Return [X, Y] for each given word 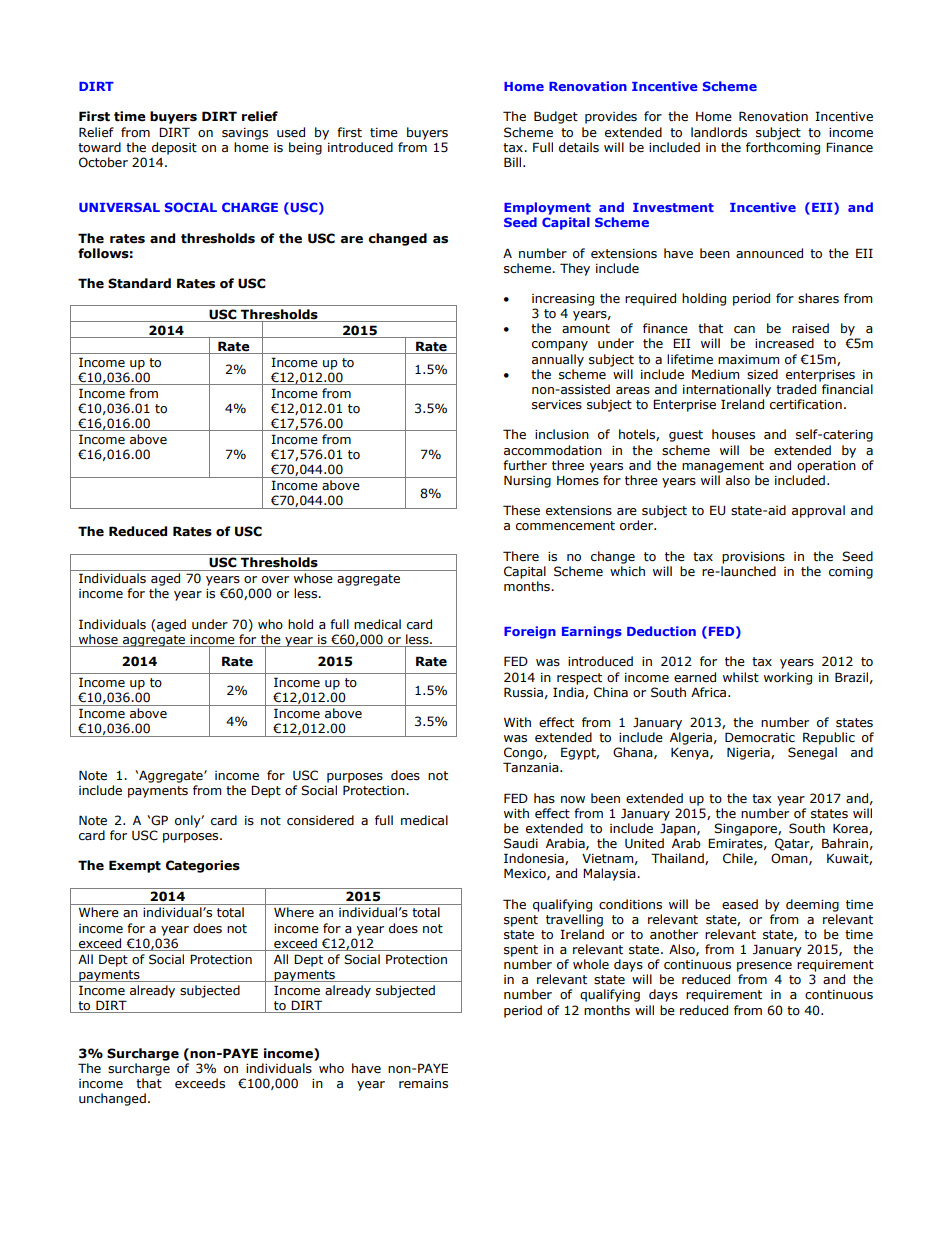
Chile [739, 859]
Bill [514, 162]
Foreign [530, 632]
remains [423, 1084]
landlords [719, 132]
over [275, 579]
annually [558, 360]
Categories [203, 866]
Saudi [521, 843]
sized [762, 374]
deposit [174, 148]
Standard [139, 283]
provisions [753, 558]
